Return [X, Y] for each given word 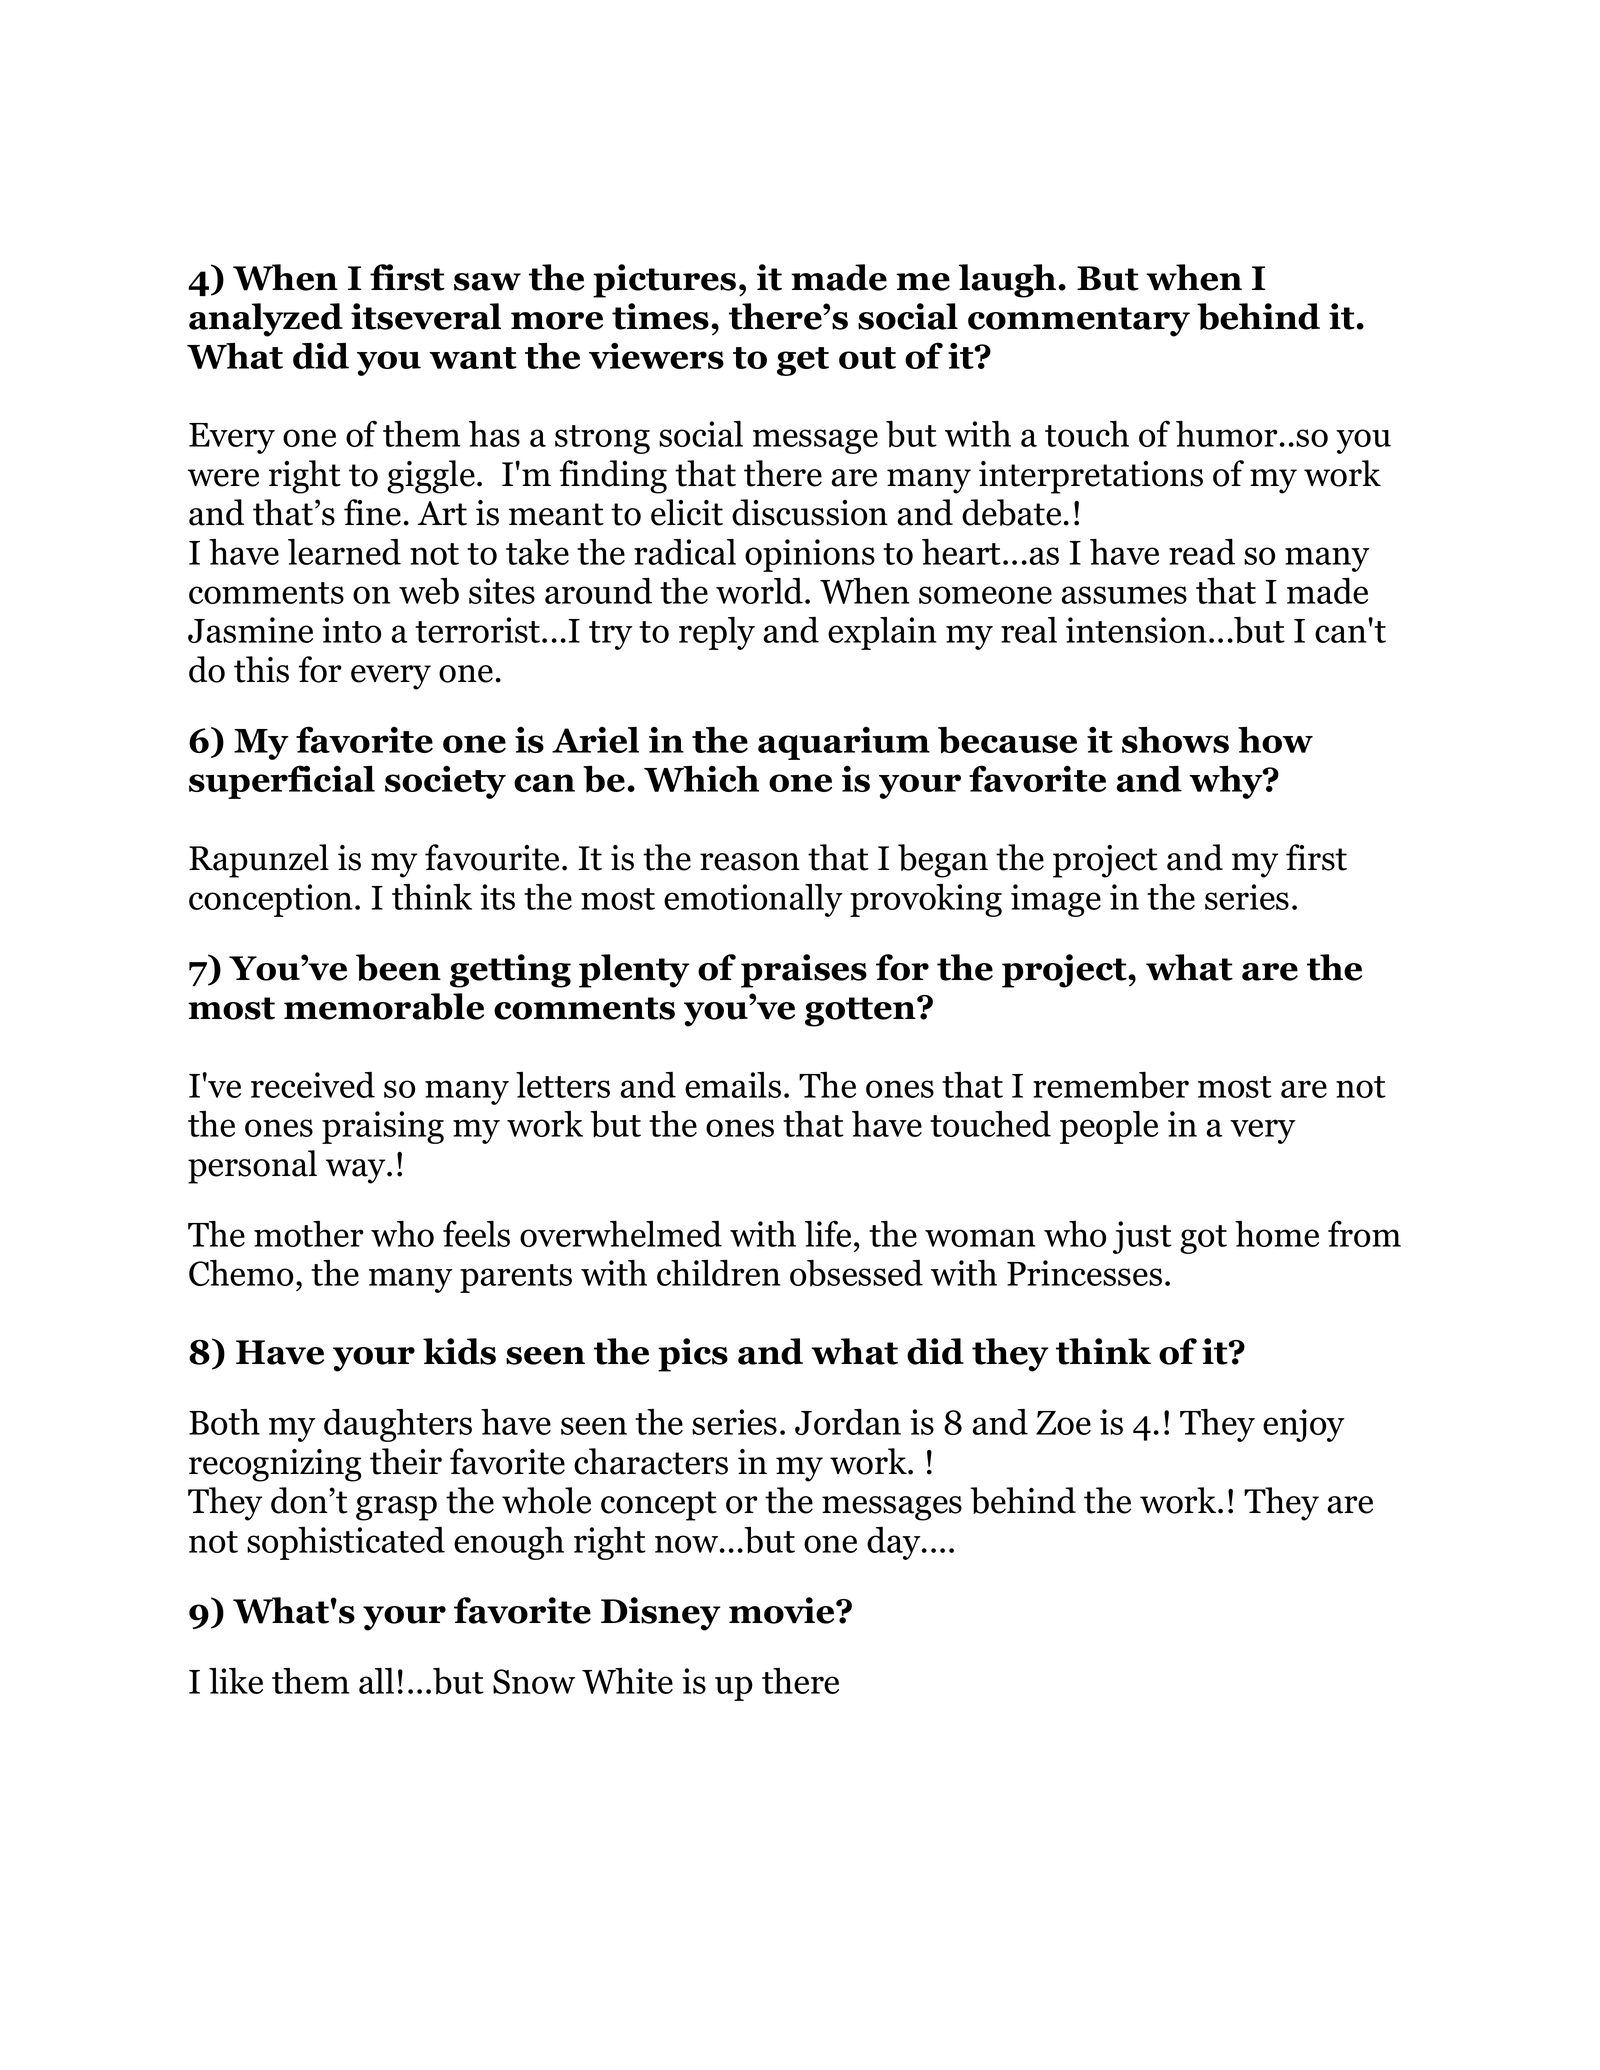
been [398, 967]
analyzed [266, 320]
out [867, 358]
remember [1111, 1085]
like [236, 1681]
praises [804, 971]
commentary [1079, 322]
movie [783, 1610]
